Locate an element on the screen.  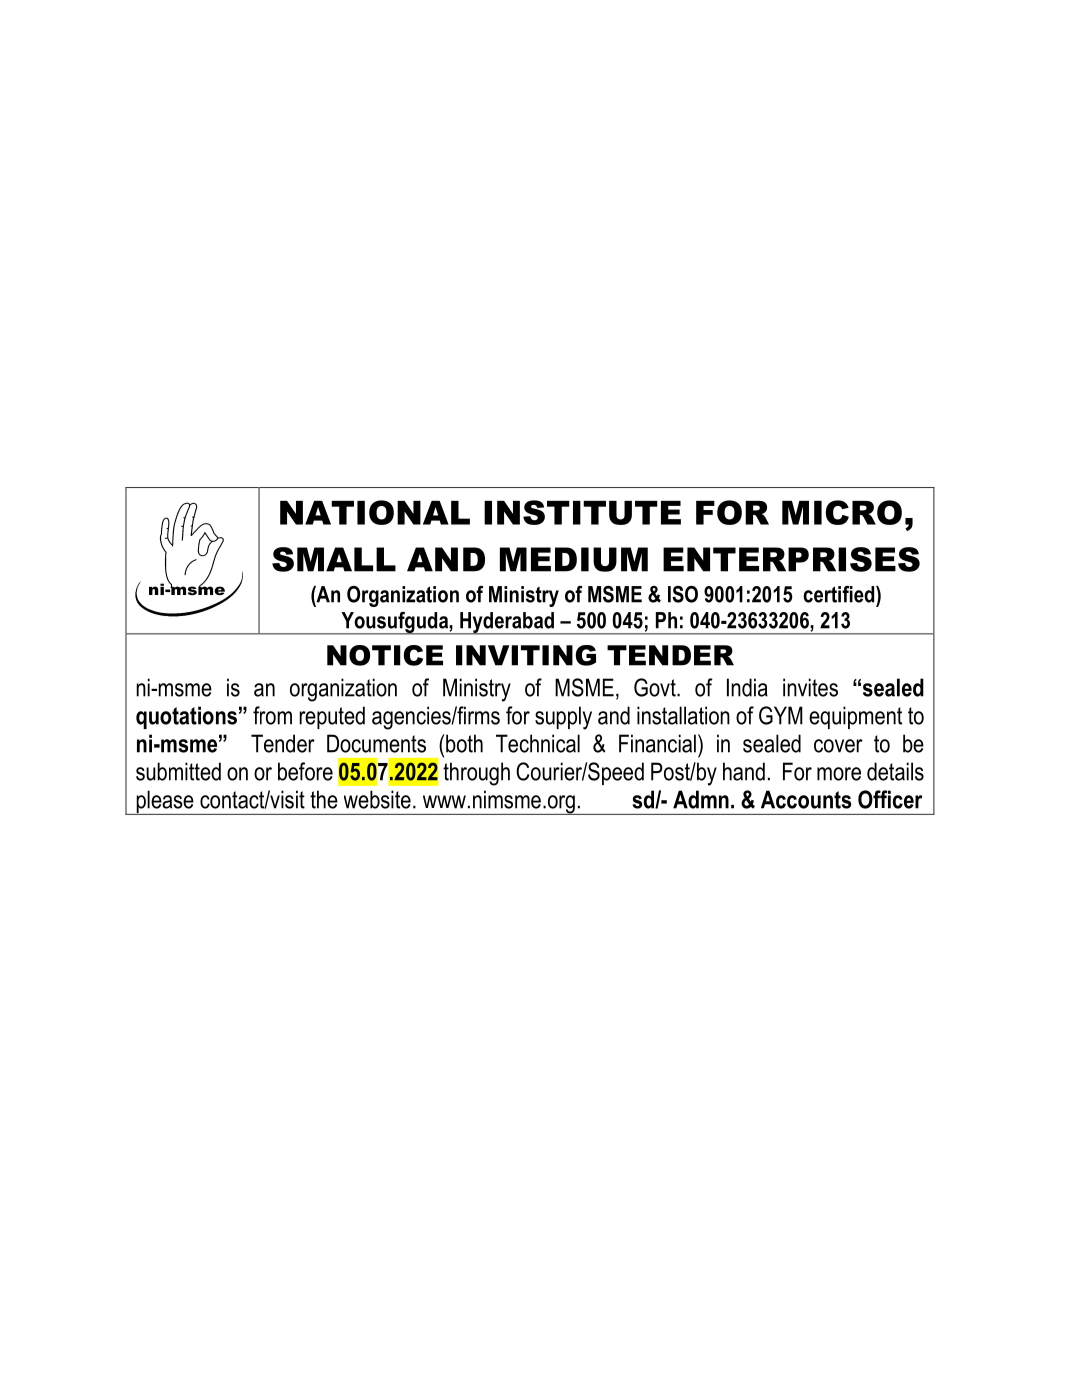
invites is located at coordinates (810, 687).
